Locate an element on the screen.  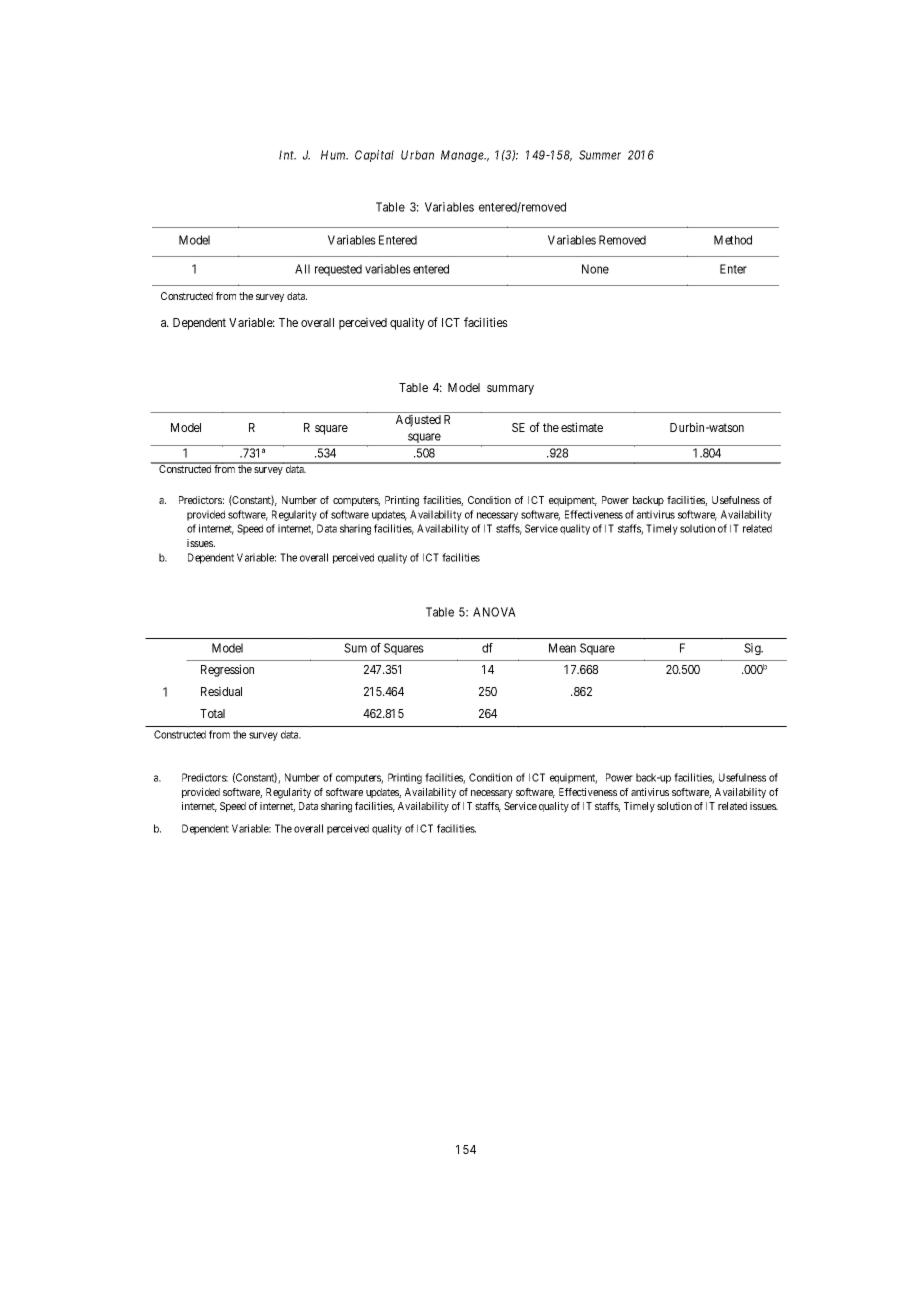
Summer is located at coordinates (600, 155).
